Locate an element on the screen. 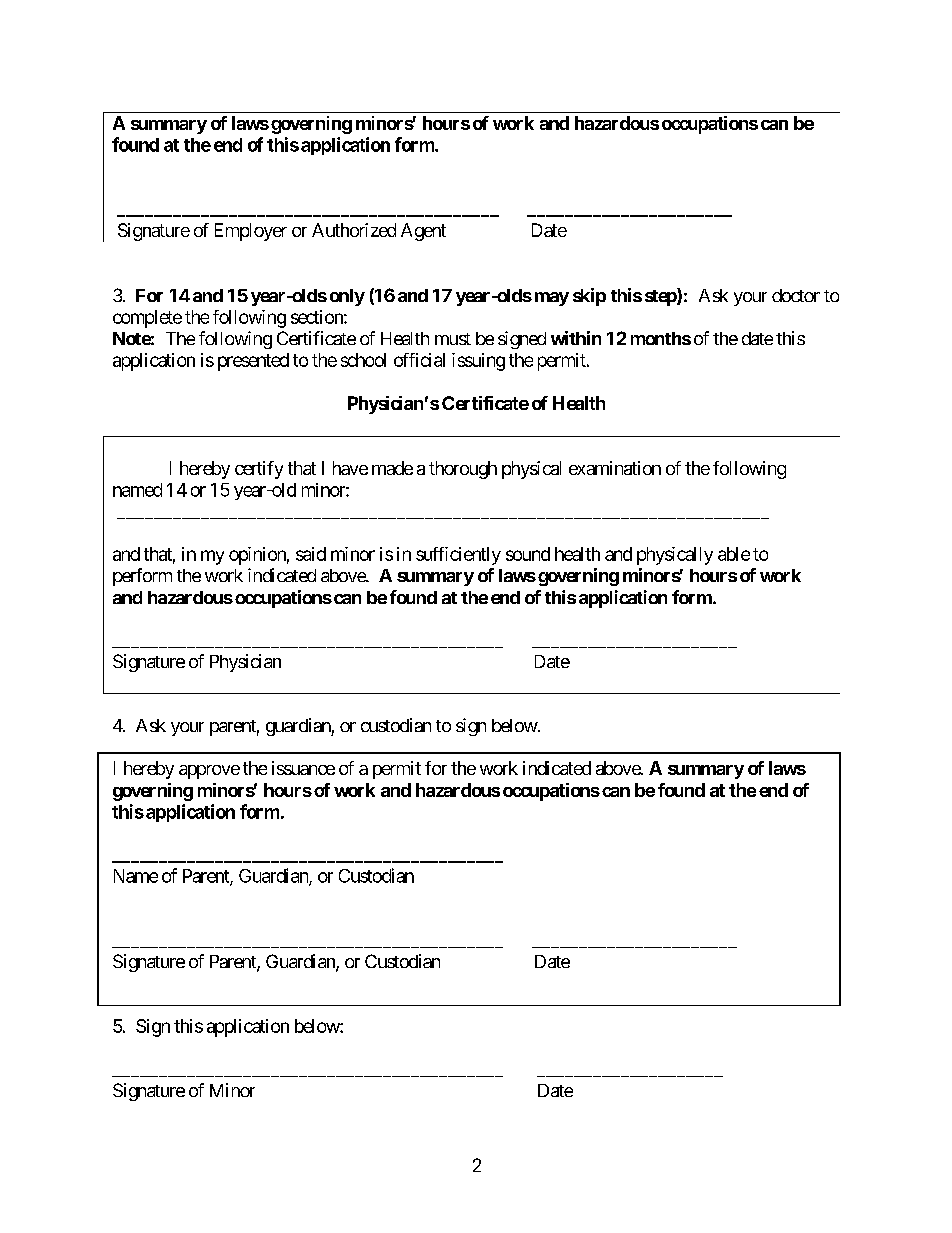  thorough is located at coordinates (463, 470).
